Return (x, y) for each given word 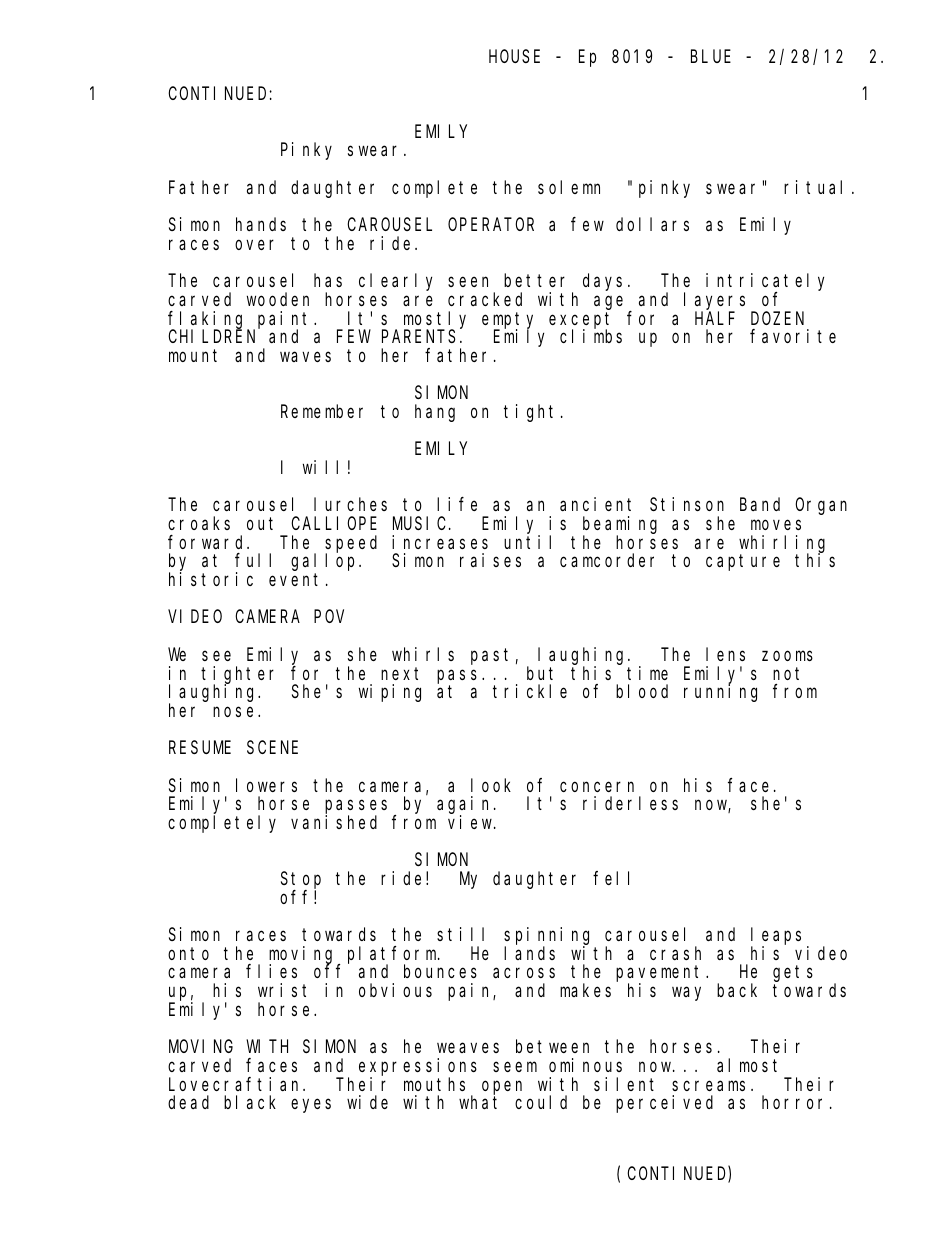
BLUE (711, 57)
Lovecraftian (236, 1084)
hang (435, 413)
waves (305, 357)
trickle (530, 691)
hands (261, 224)
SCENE (272, 747)
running (720, 693)
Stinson (687, 504)
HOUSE (514, 56)
